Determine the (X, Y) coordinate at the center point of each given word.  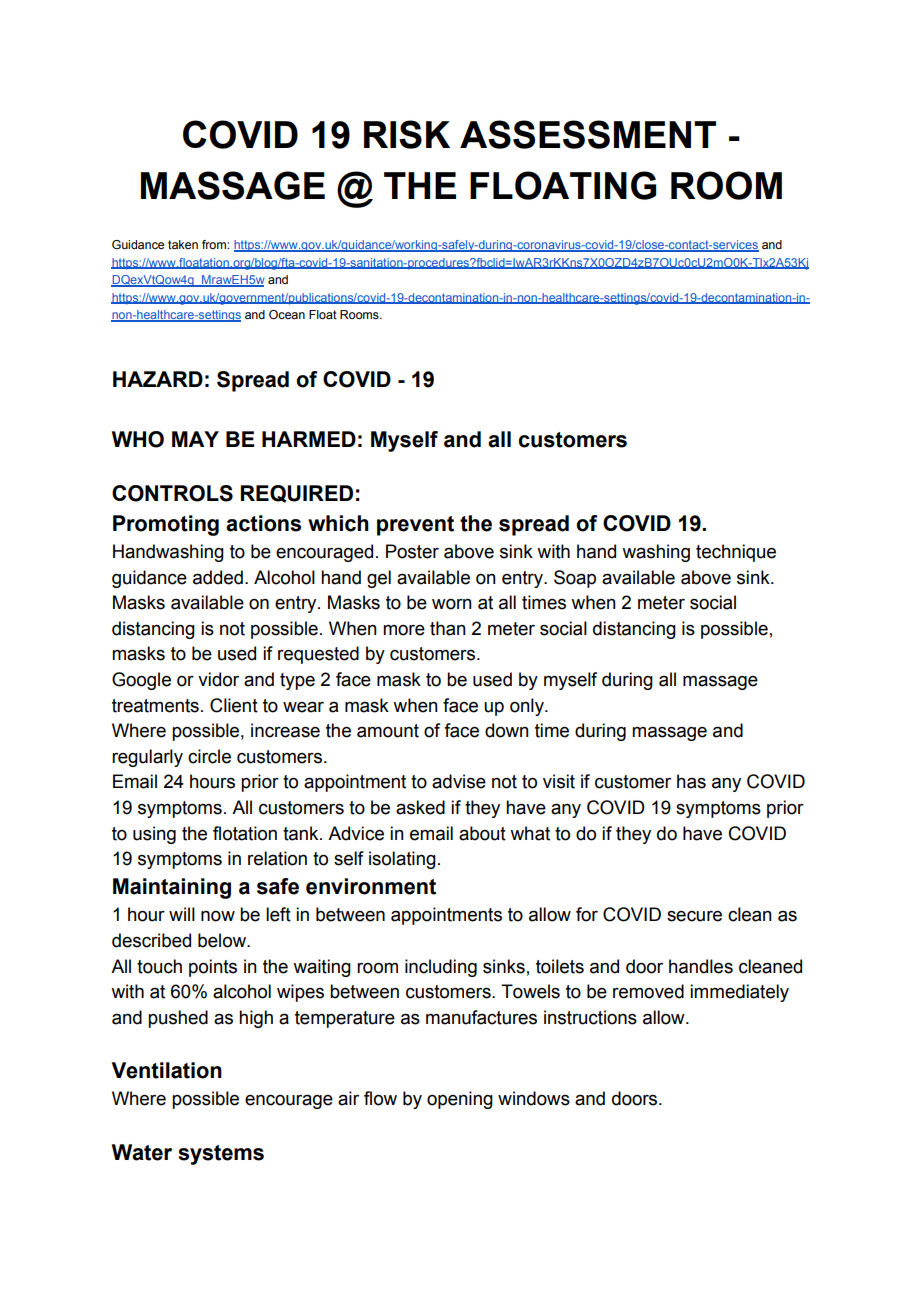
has (691, 781)
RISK (407, 134)
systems (221, 1155)
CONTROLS (172, 493)
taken (183, 244)
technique (736, 553)
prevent (415, 526)
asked (420, 807)
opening (460, 1100)
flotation (245, 833)
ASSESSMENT (588, 134)
